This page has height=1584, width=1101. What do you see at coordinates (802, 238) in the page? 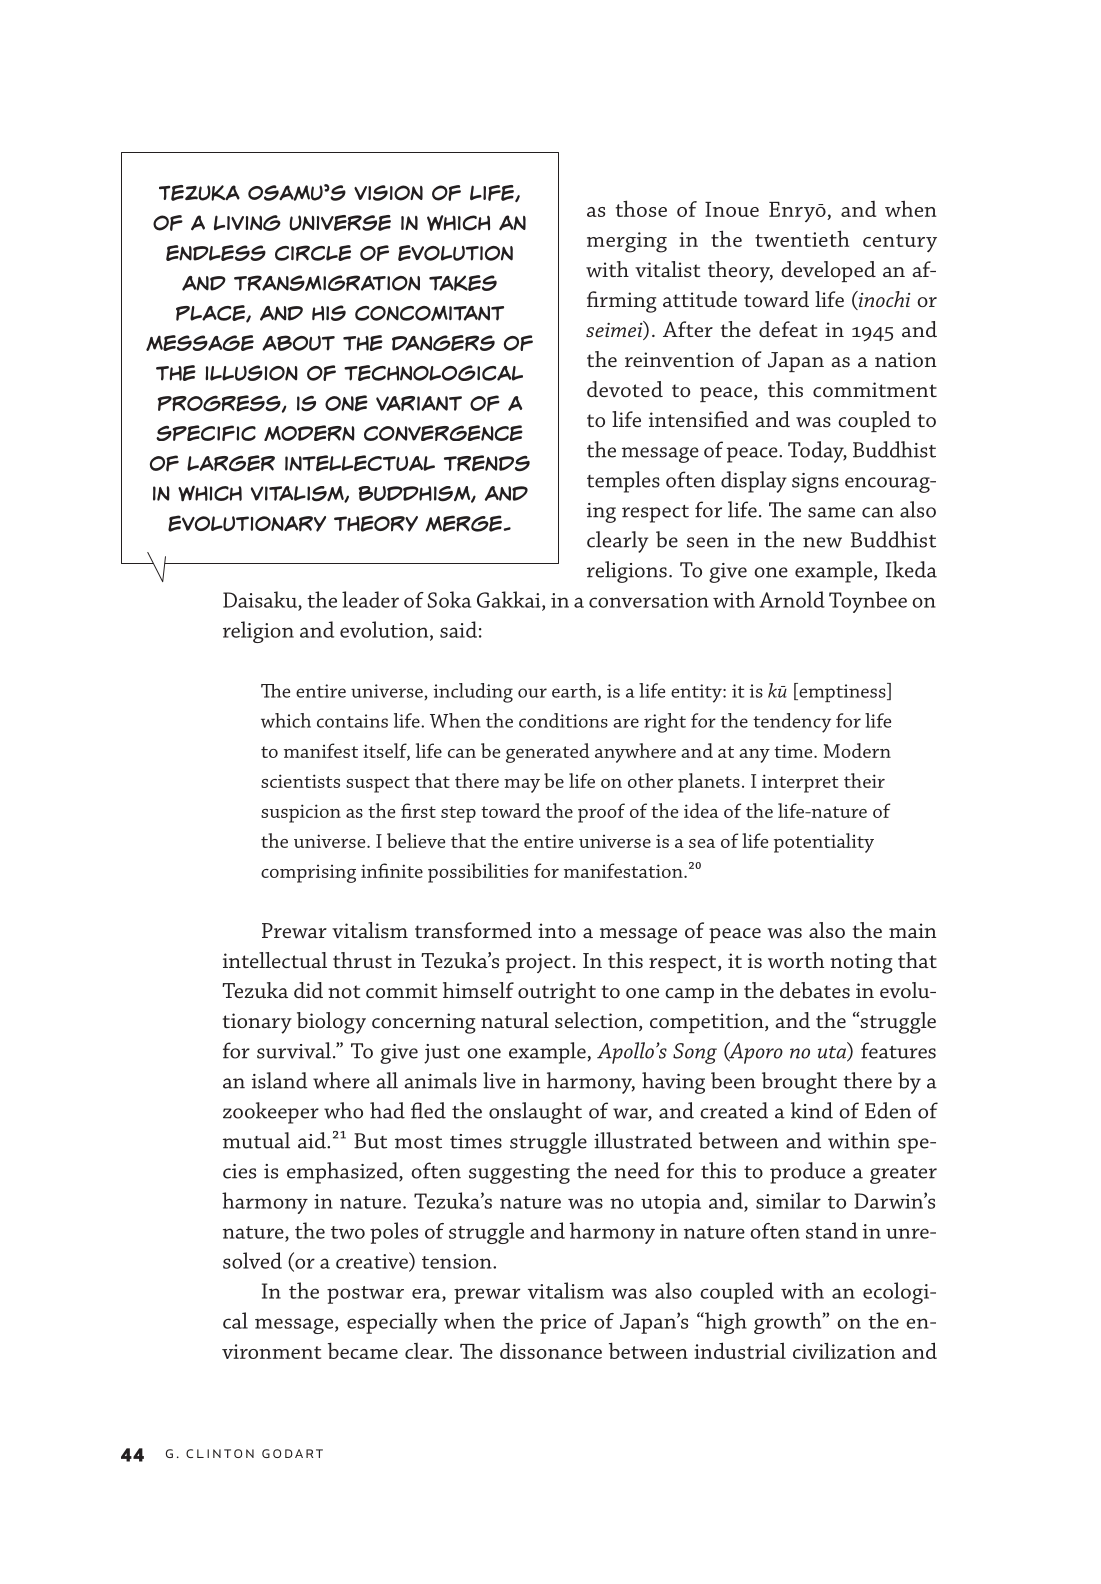
I see `twentieth` at bounding box center [802, 238].
